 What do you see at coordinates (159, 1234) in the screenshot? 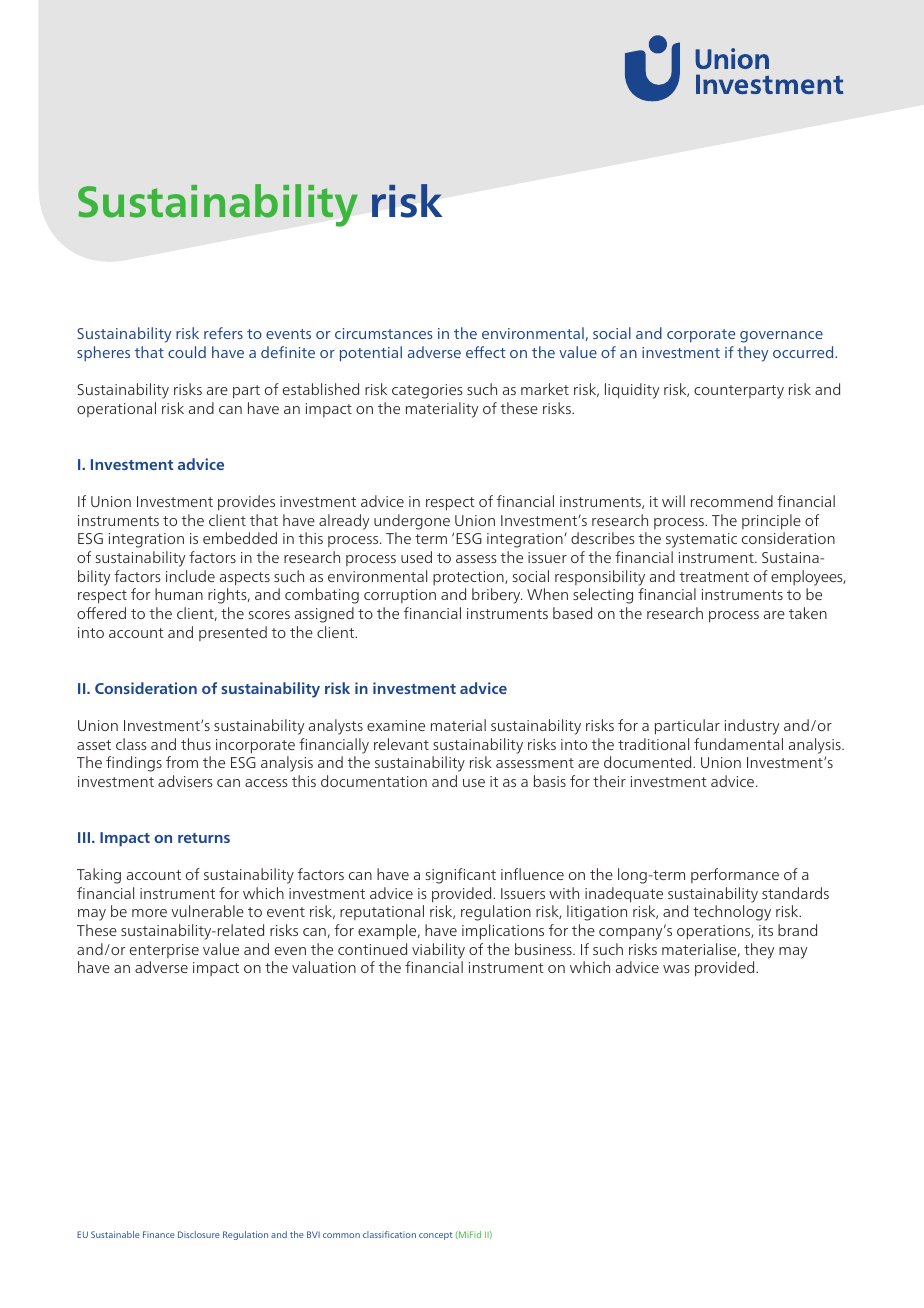
I see `Finance` at bounding box center [159, 1234].
